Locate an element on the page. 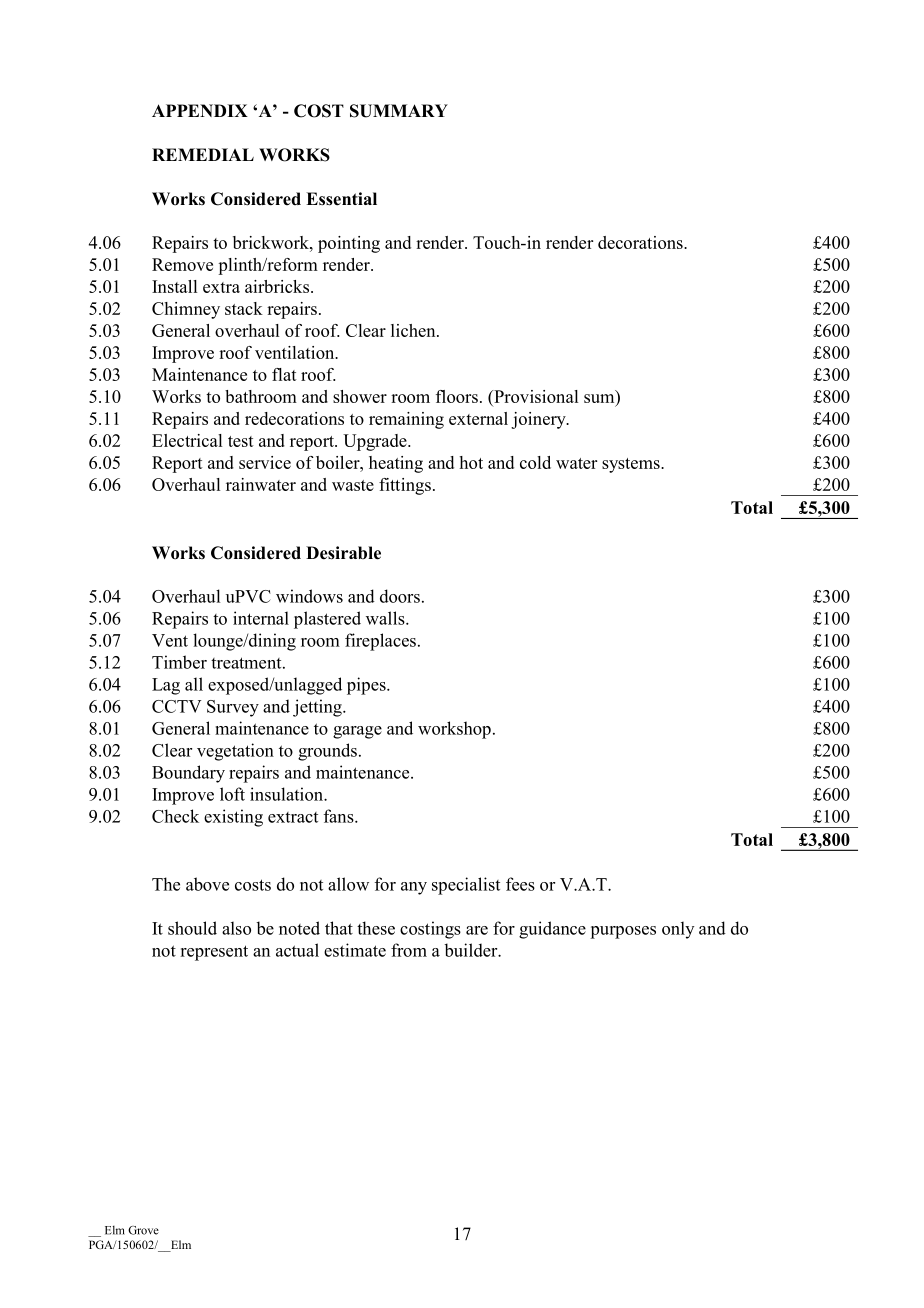  SUMMARY is located at coordinates (399, 111).
